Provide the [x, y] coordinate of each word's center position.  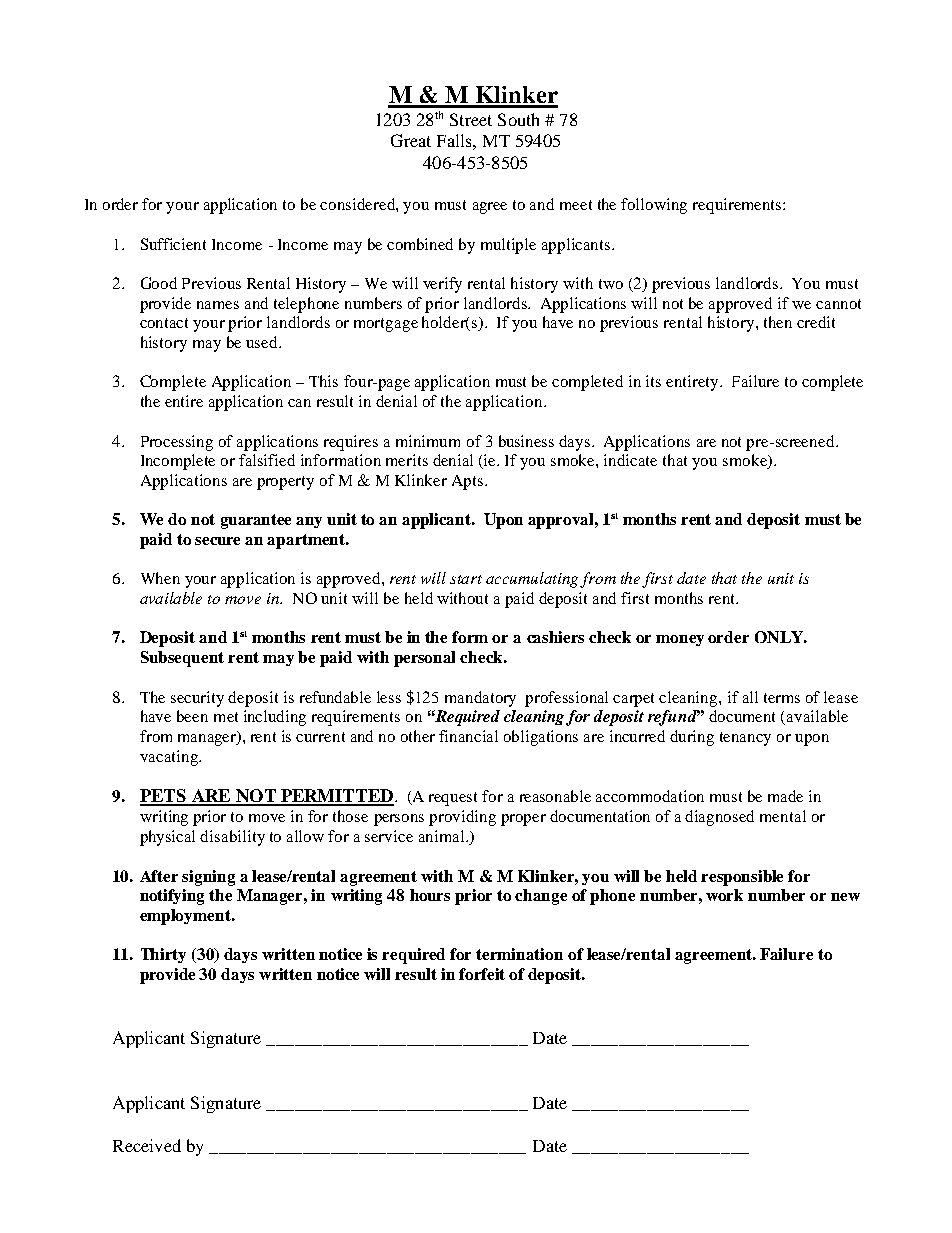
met [226, 717]
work [724, 895]
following [654, 206]
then [778, 322]
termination [519, 954]
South [518, 119]
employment [186, 917]
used [263, 342]
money [680, 640]
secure [217, 541]
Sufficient [173, 244]
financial [468, 736]
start [466, 579]
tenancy [745, 739]
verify [442, 285]
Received [147, 1145]
